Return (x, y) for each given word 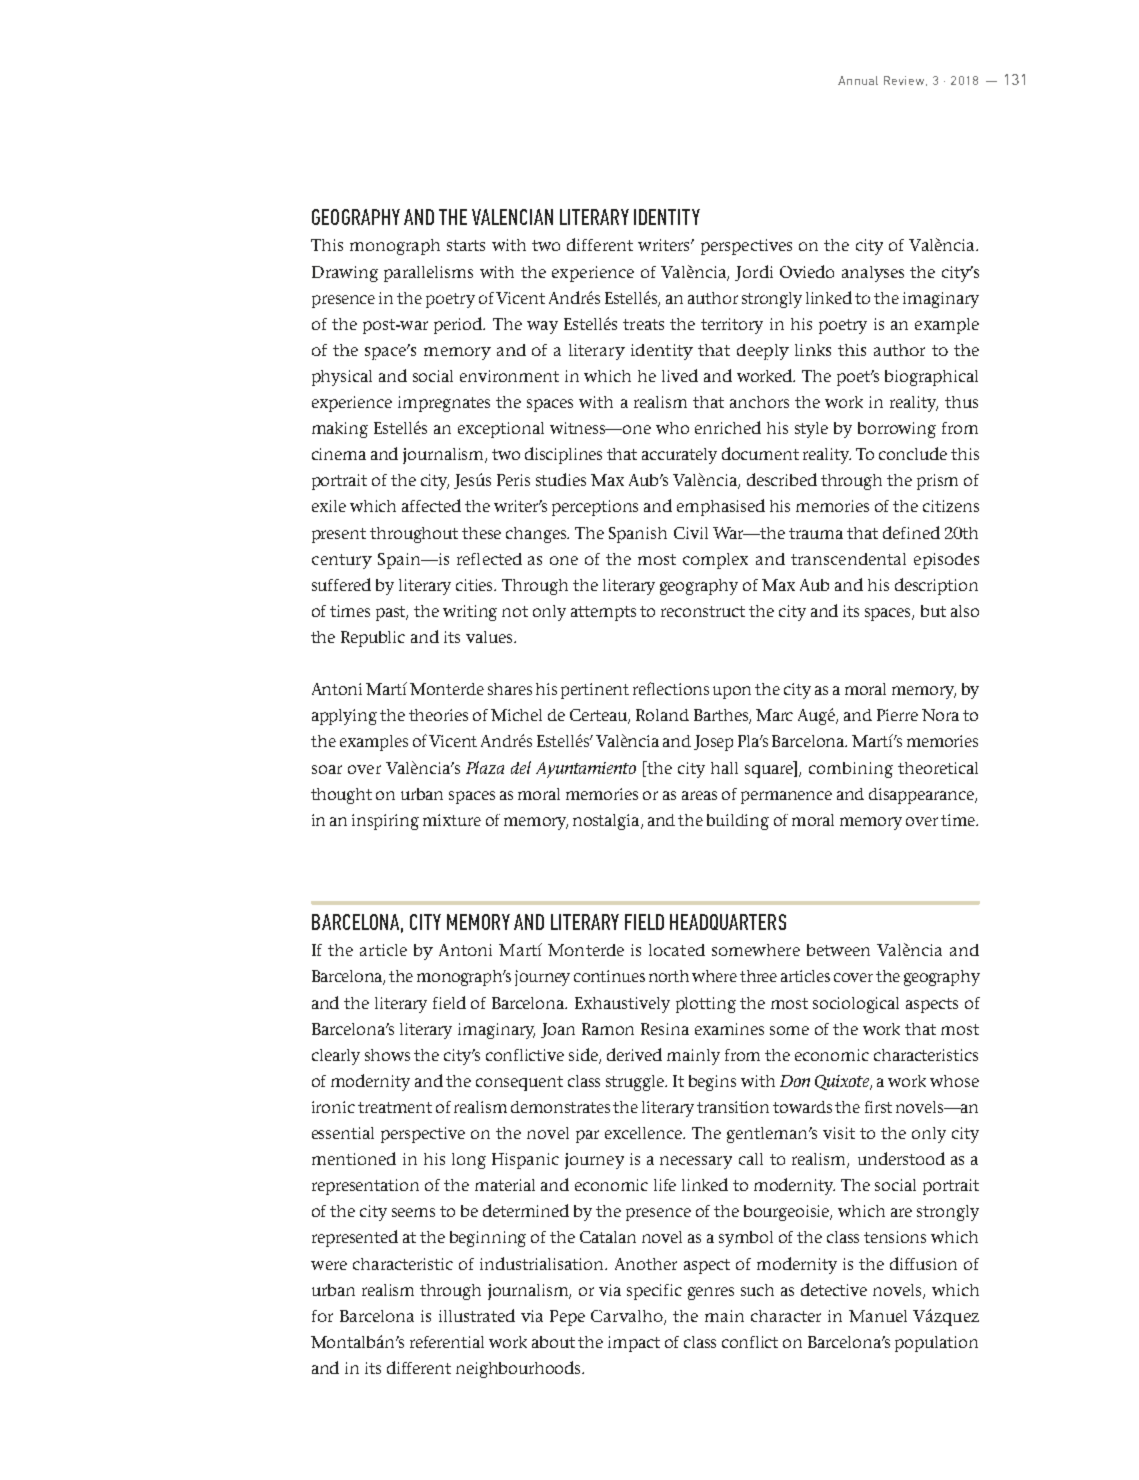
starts (466, 245)
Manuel (878, 1316)
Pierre (897, 715)
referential (447, 1342)
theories (438, 715)
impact (634, 1344)
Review (905, 81)
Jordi (754, 273)
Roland (662, 715)
